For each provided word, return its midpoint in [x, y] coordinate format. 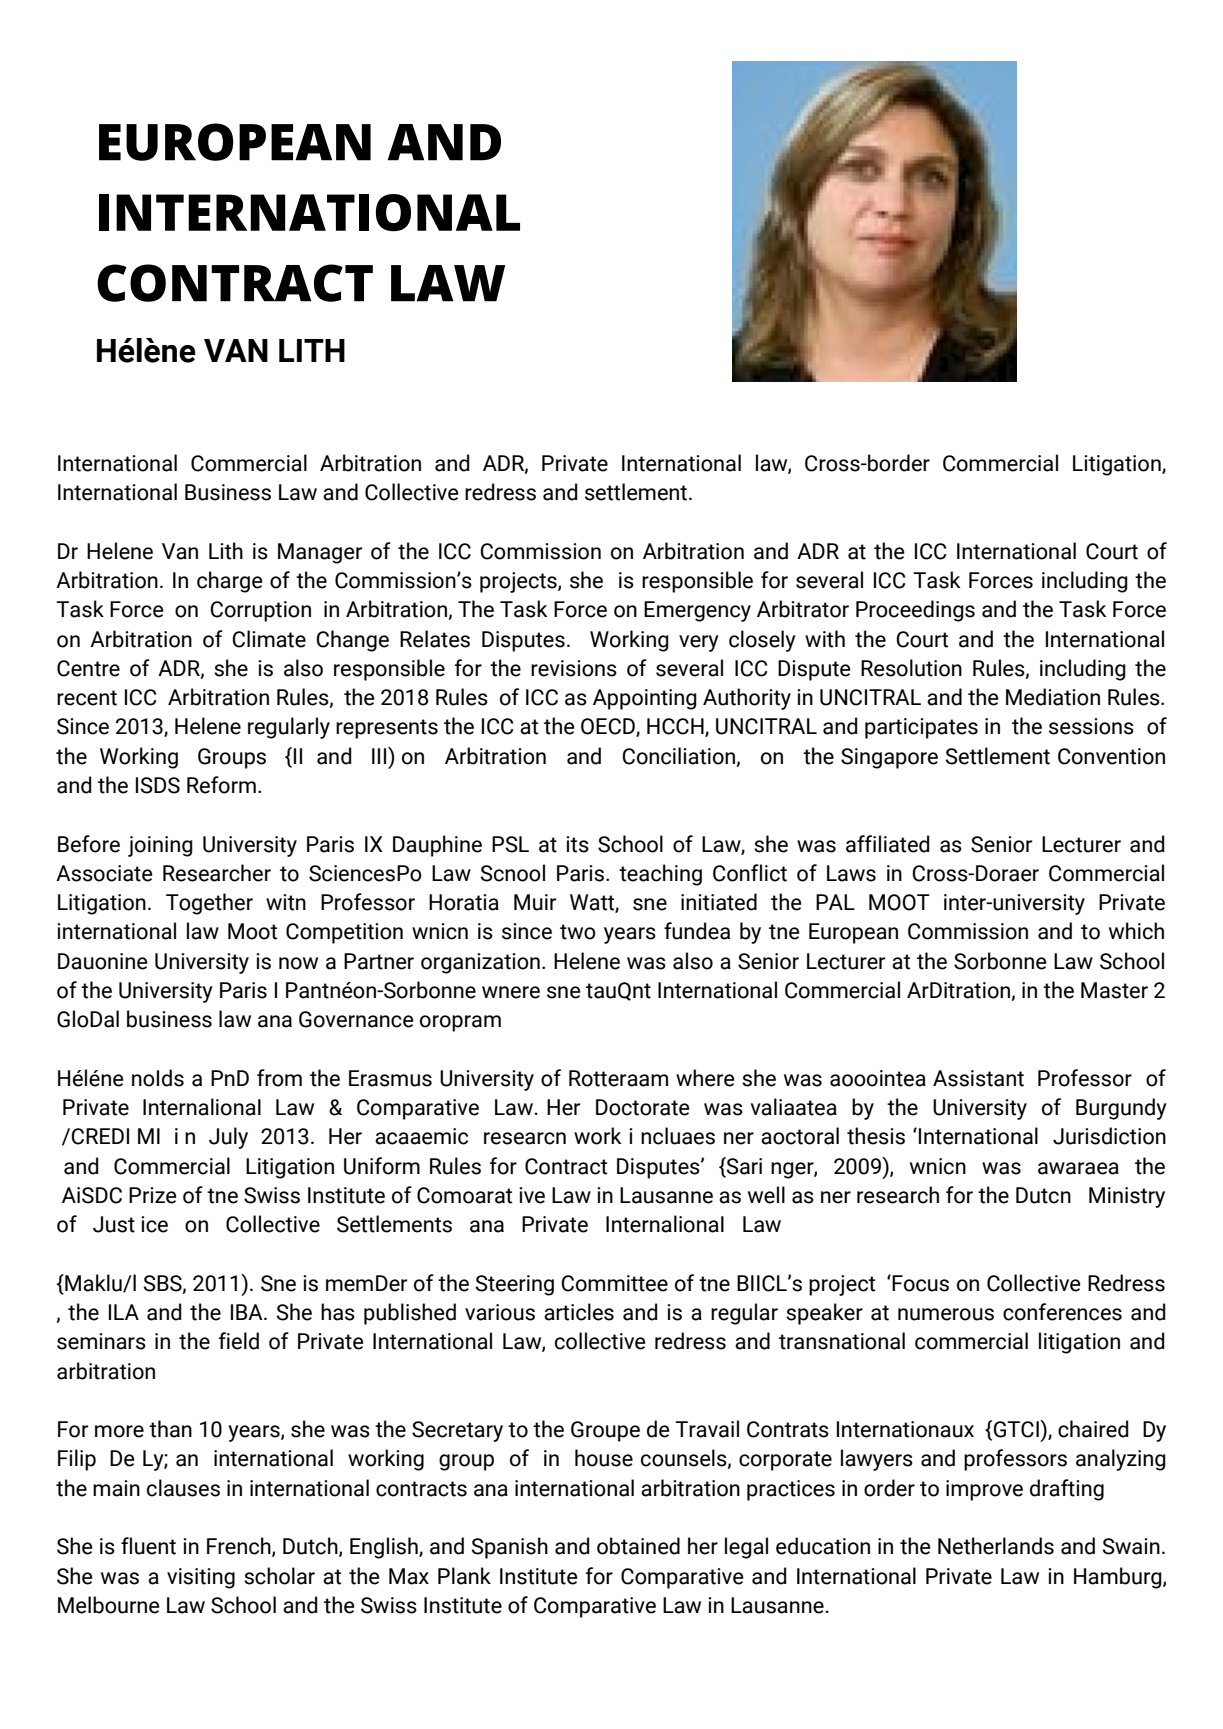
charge [230, 582]
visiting [201, 1578]
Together [209, 904]
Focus [919, 1283]
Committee [614, 1283]
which [1136, 931]
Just [114, 1224]
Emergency [697, 611]
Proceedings [915, 611]
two [578, 932]
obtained [638, 1546]
